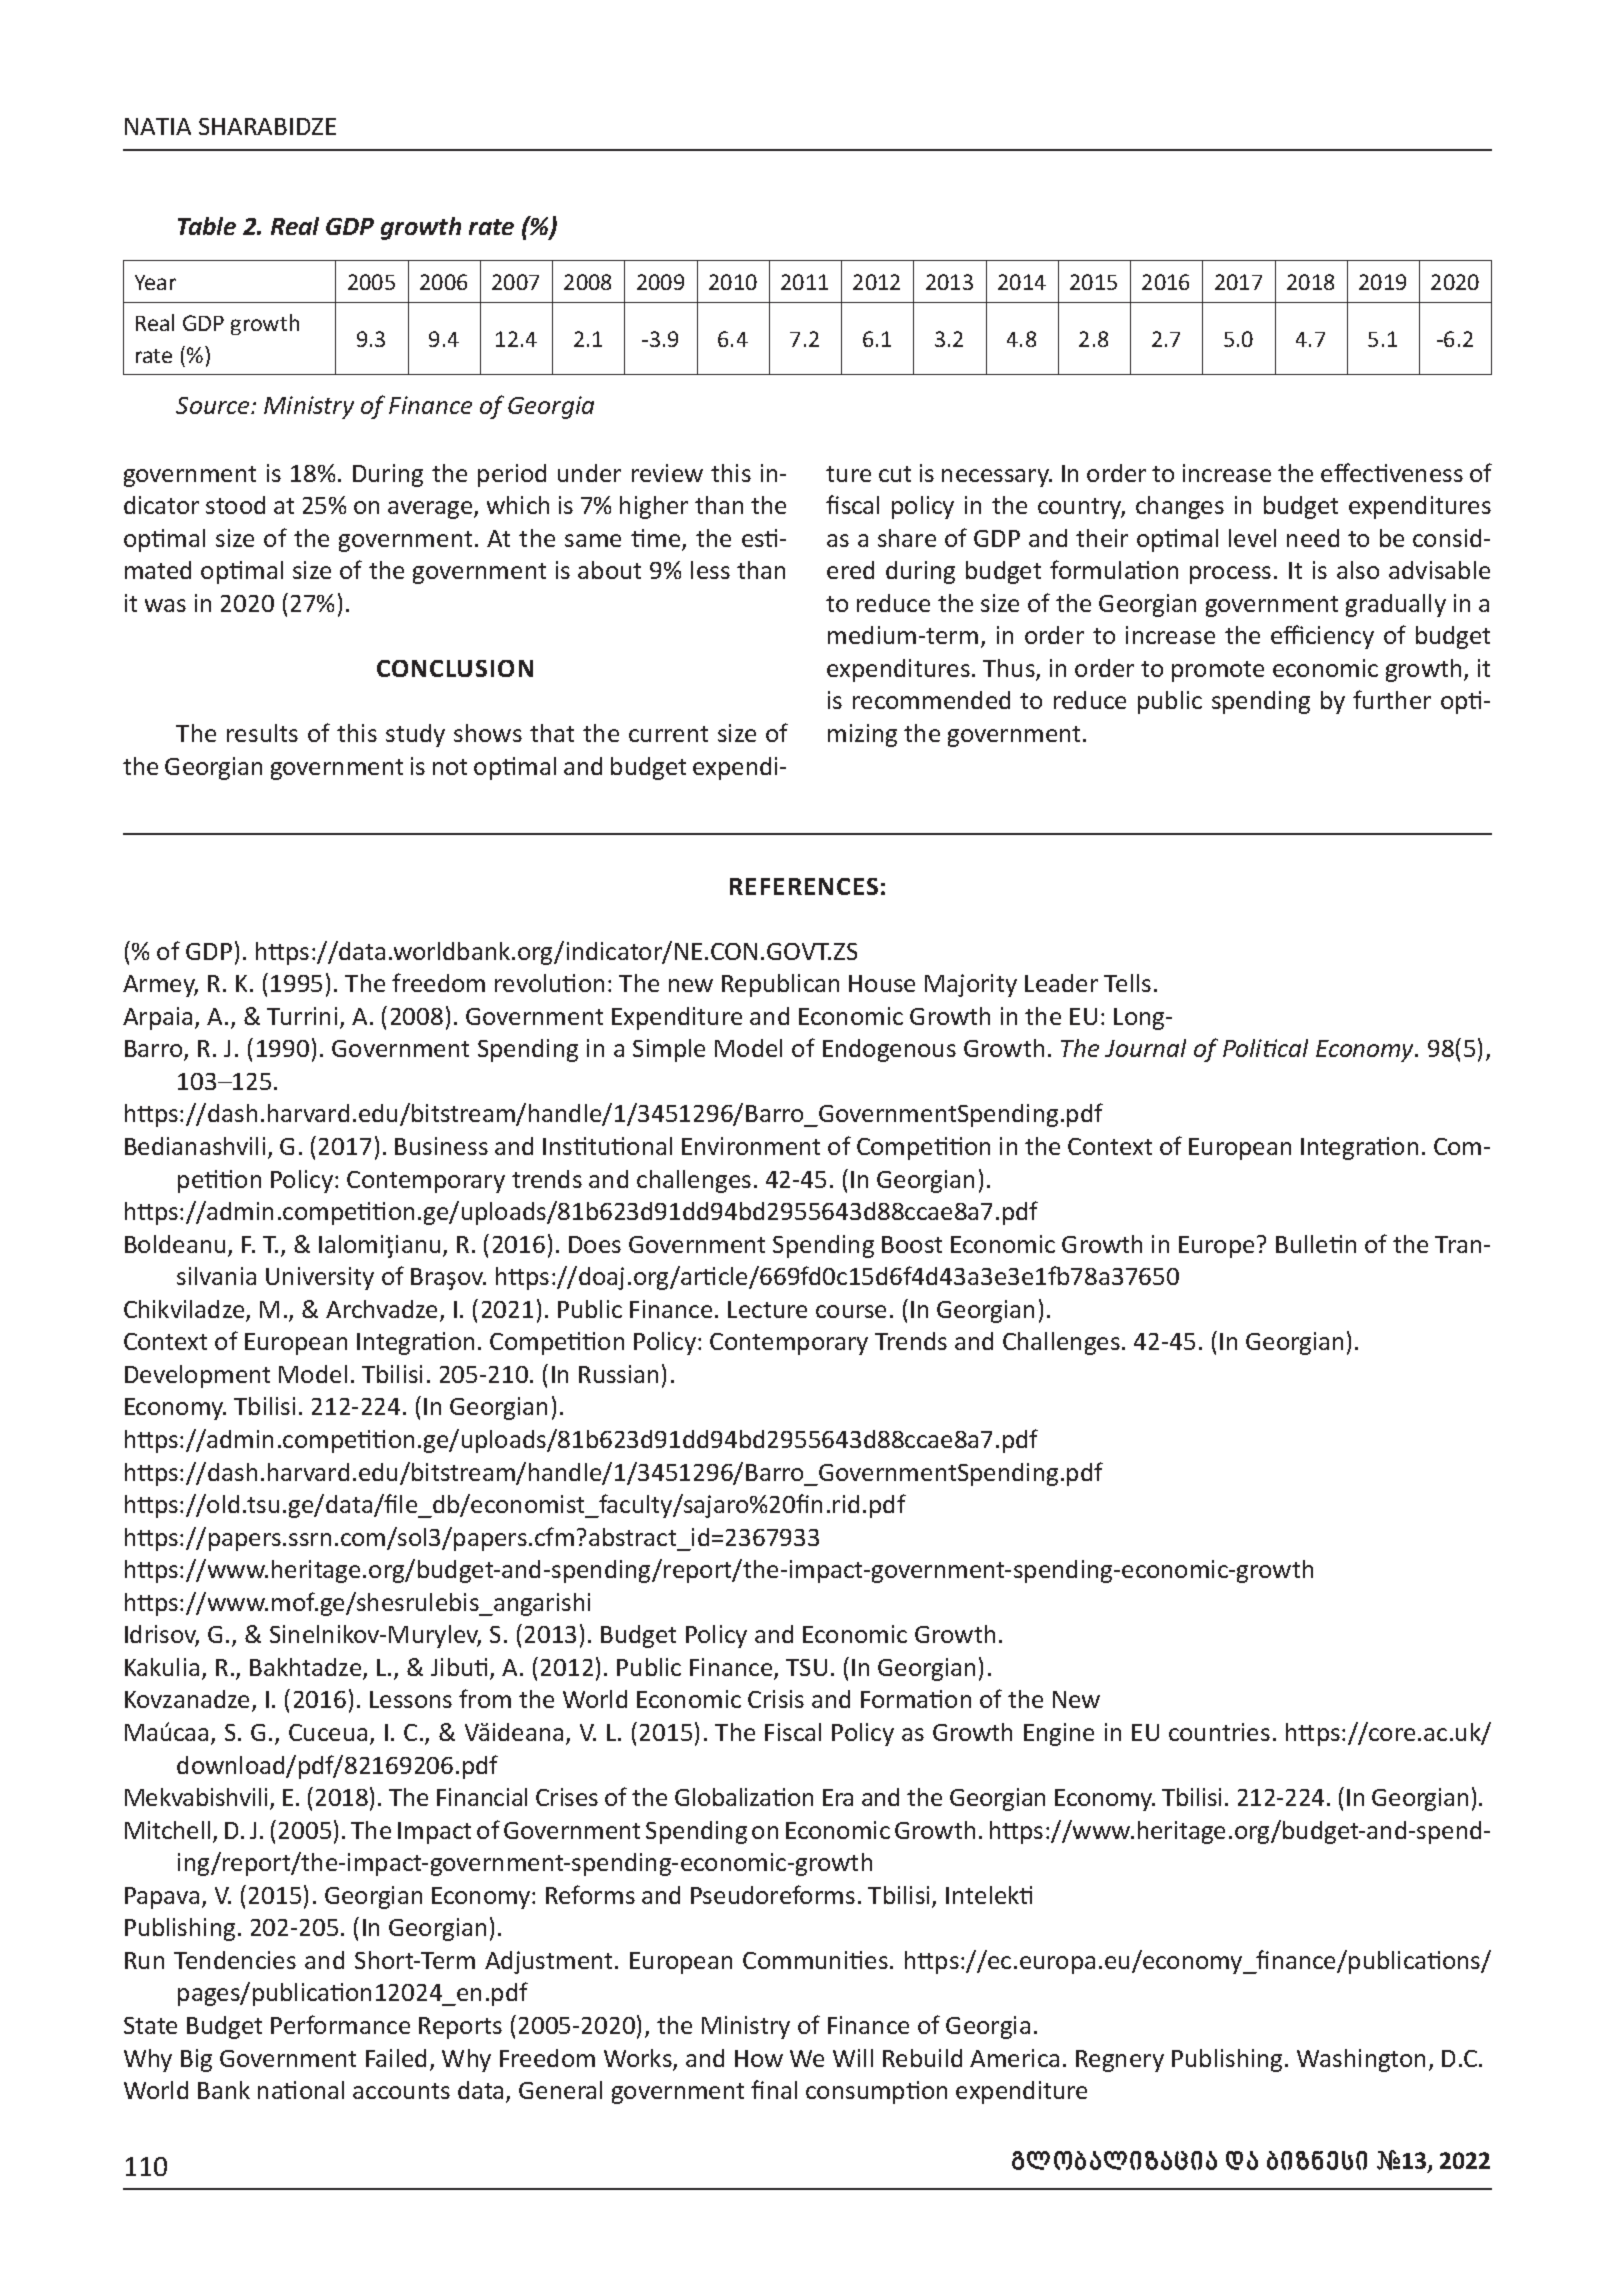 The height and width of the page is (2284, 1615). Describe the element at coordinates (751, 1146) in the page. I see `Environment` at that location.
